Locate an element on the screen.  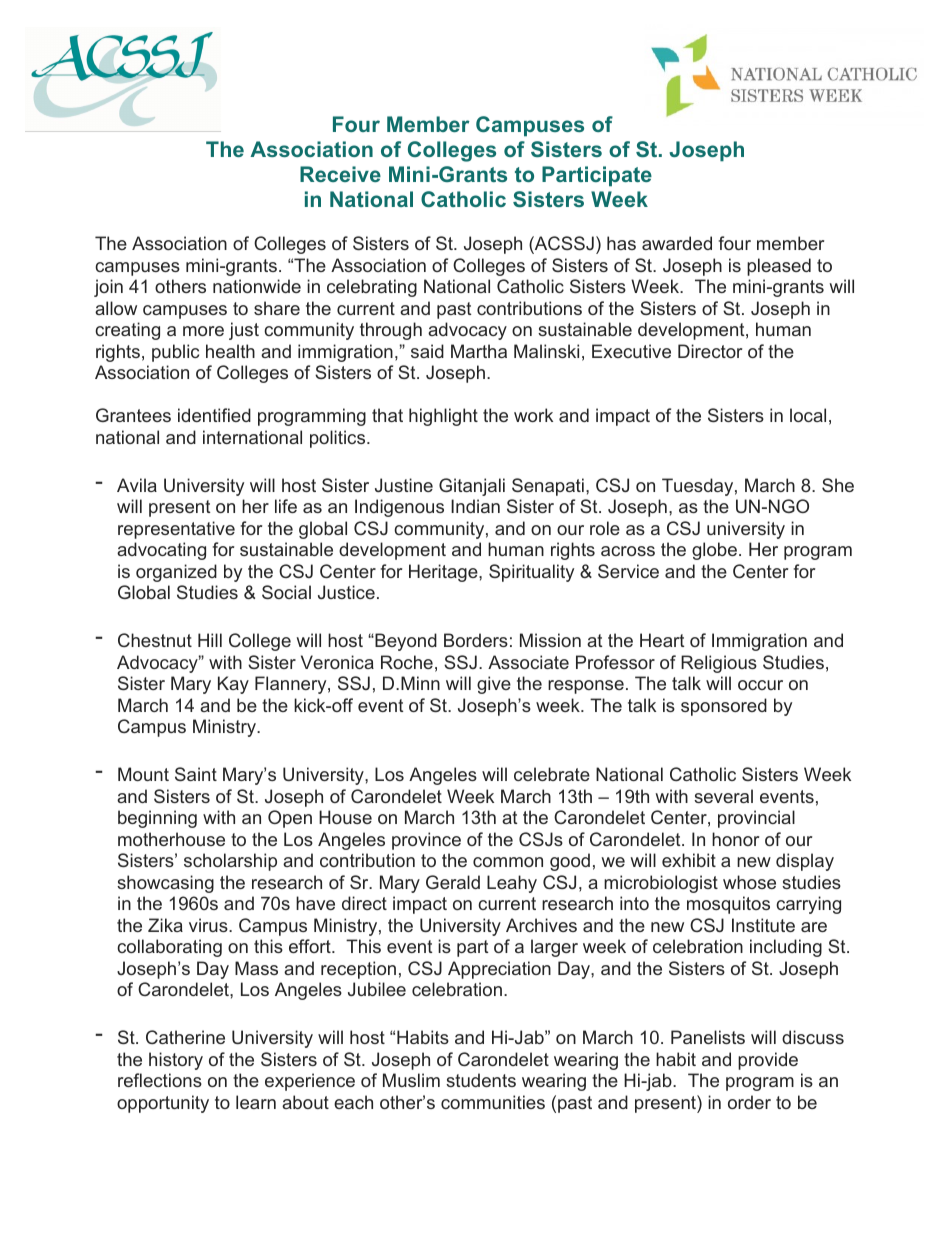
Receive is located at coordinates (340, 174).
